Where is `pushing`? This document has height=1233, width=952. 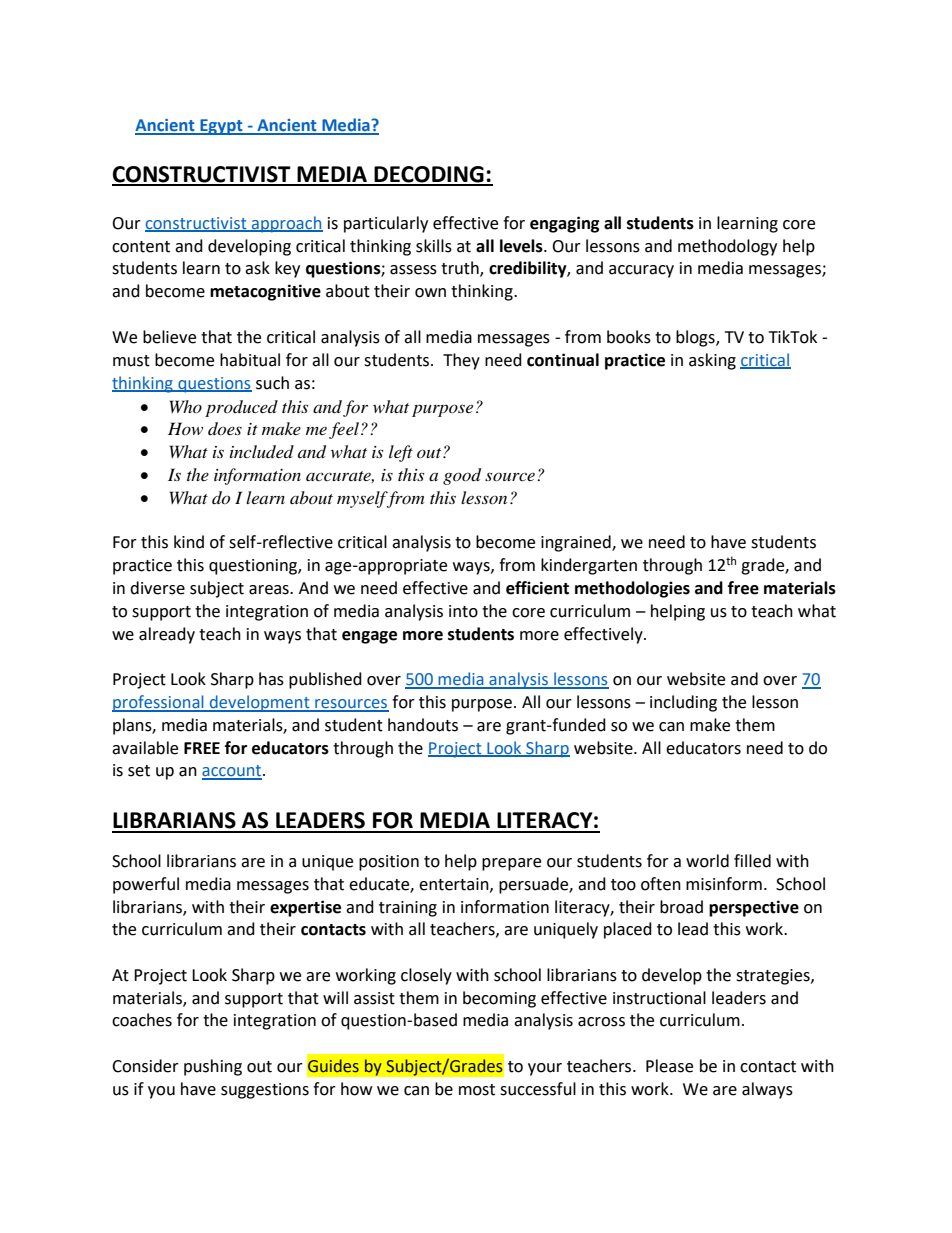 pushing is located at coordinates (213, 1067).
